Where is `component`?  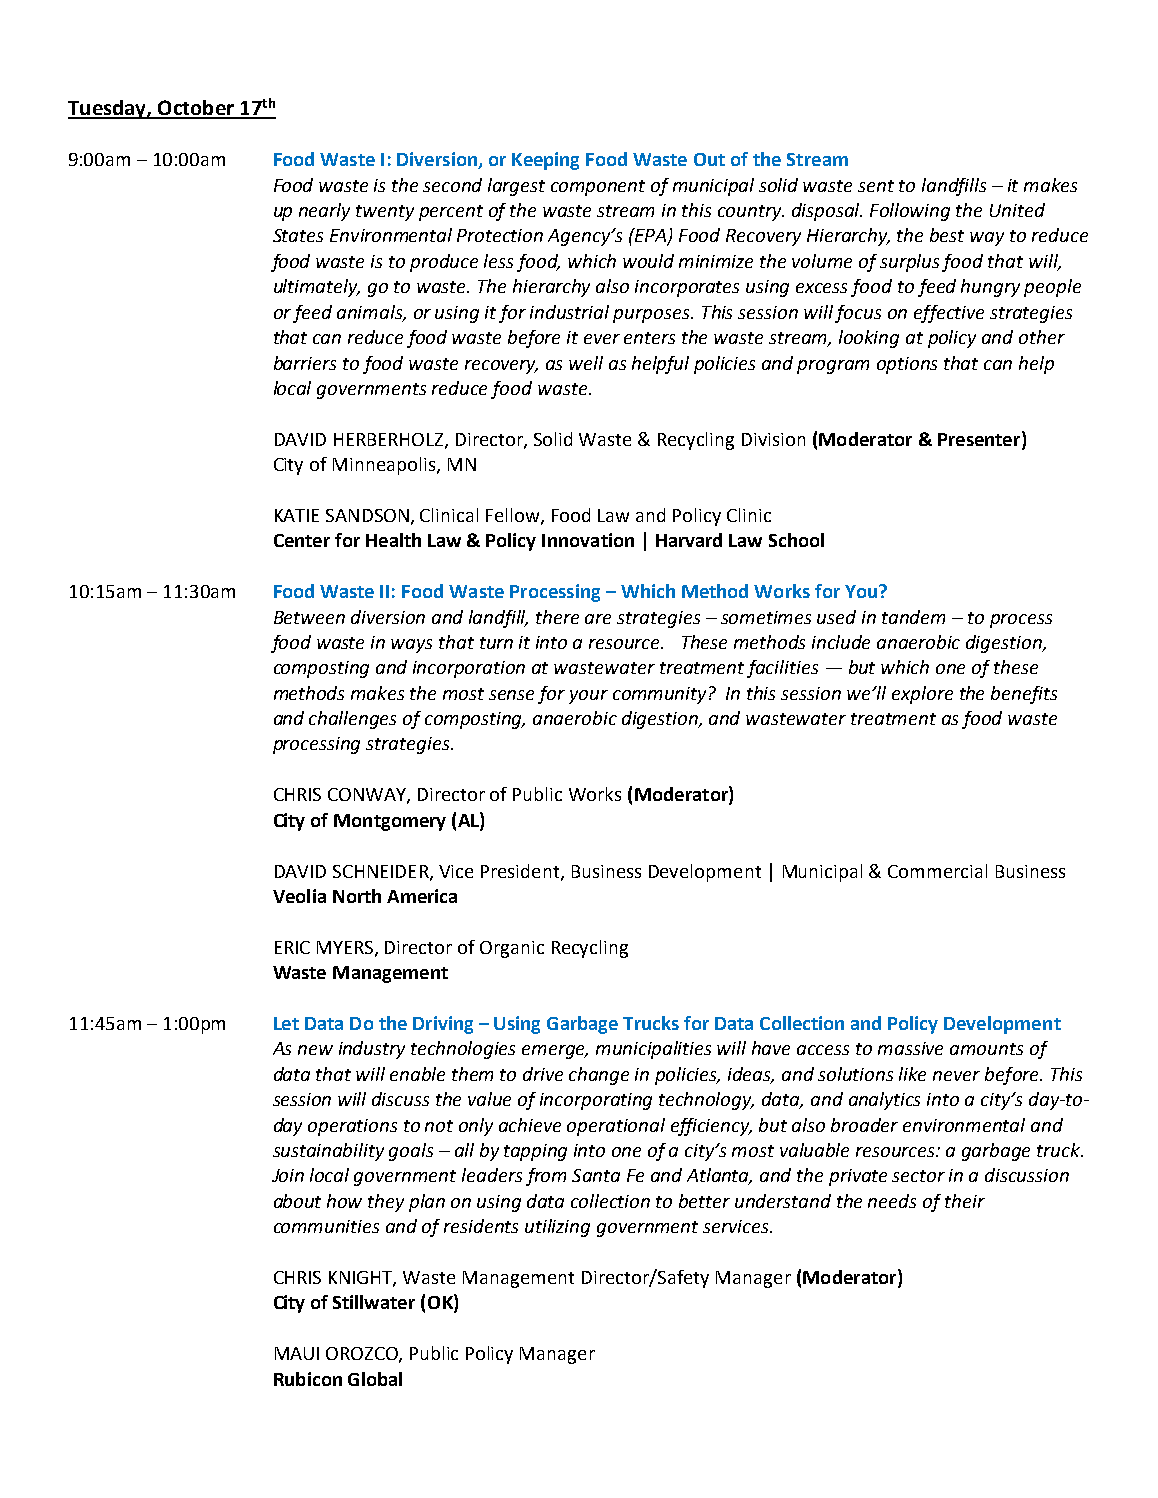
component is located at coordinates (598, 188).
